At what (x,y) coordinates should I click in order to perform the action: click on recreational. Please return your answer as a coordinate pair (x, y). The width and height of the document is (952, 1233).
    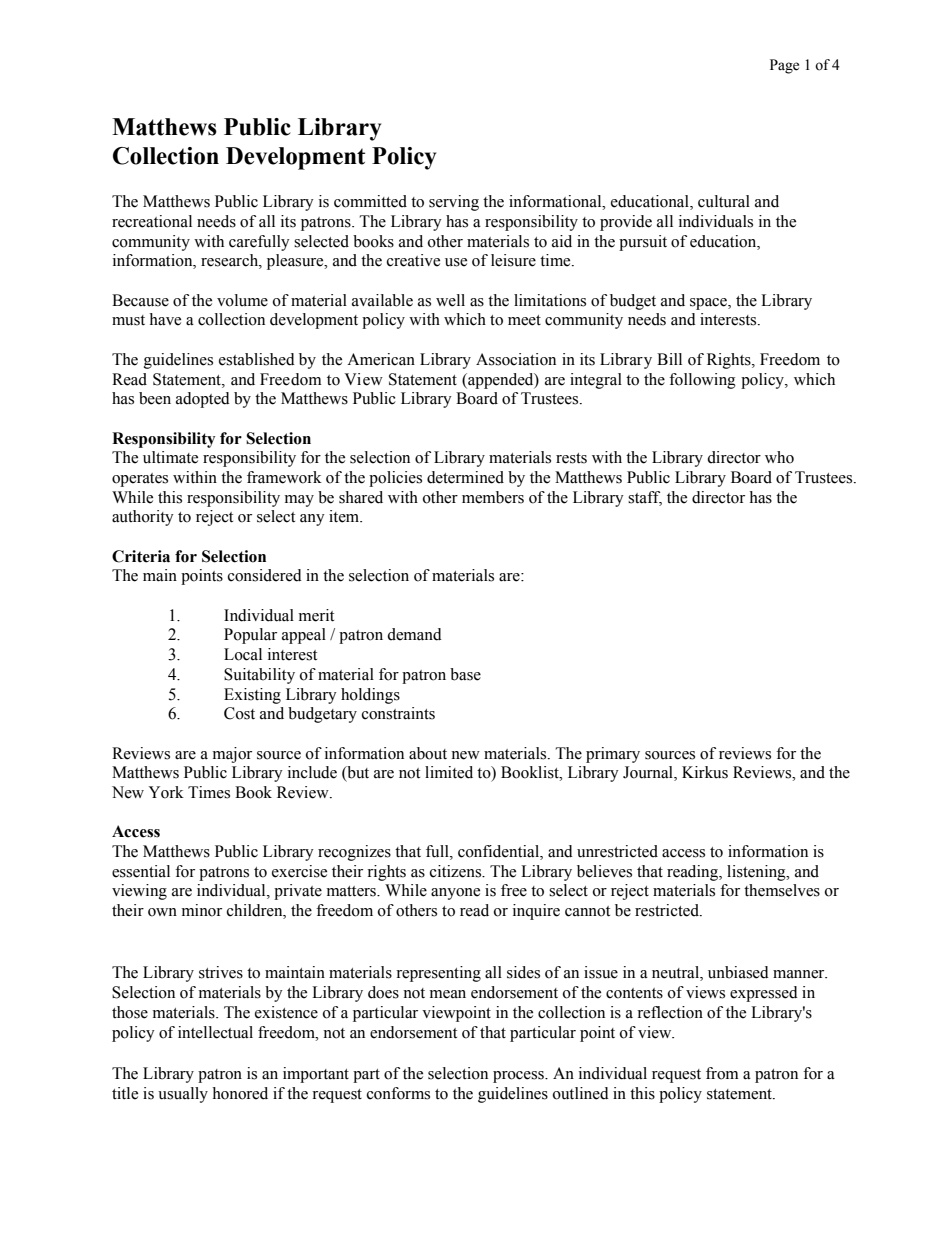
    Looking at the image, I should click on (152, 221).
